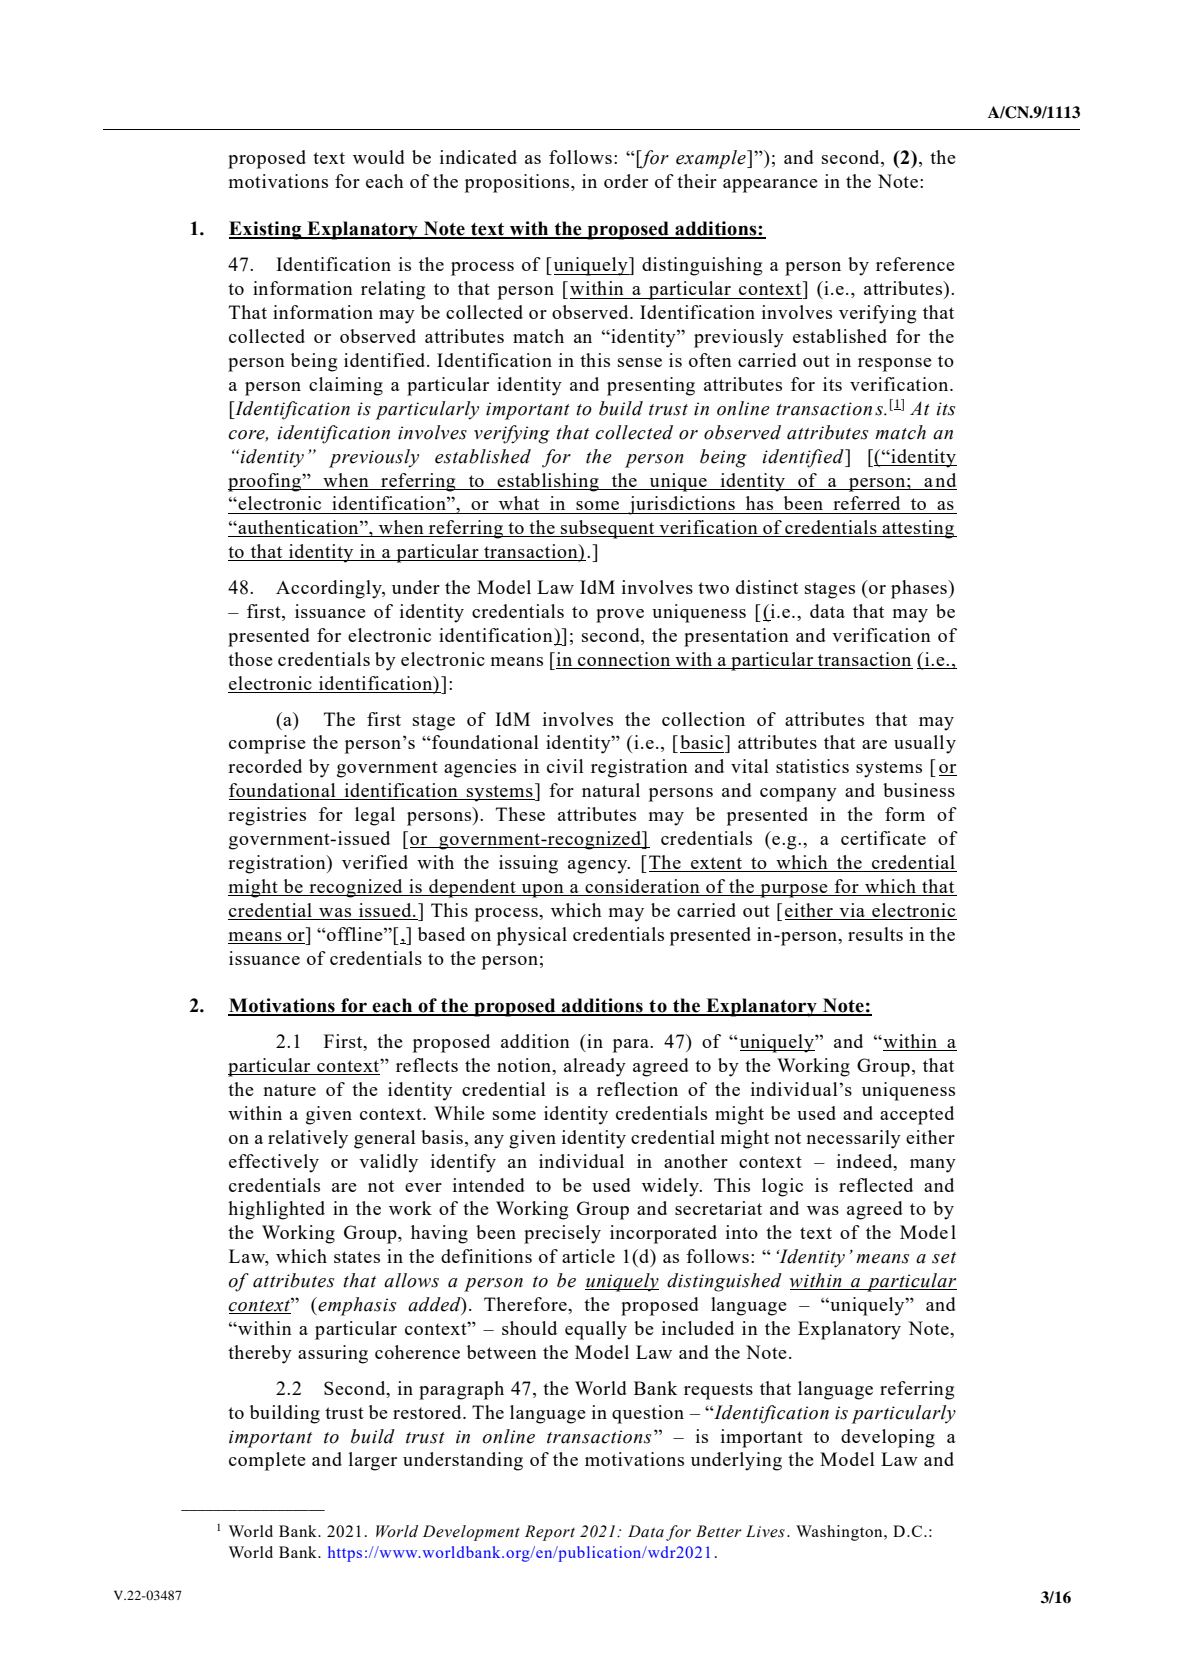  What do you see at coordinates (883, 838) in the page?
I see `certificate` at bounding box center [883, 838].
